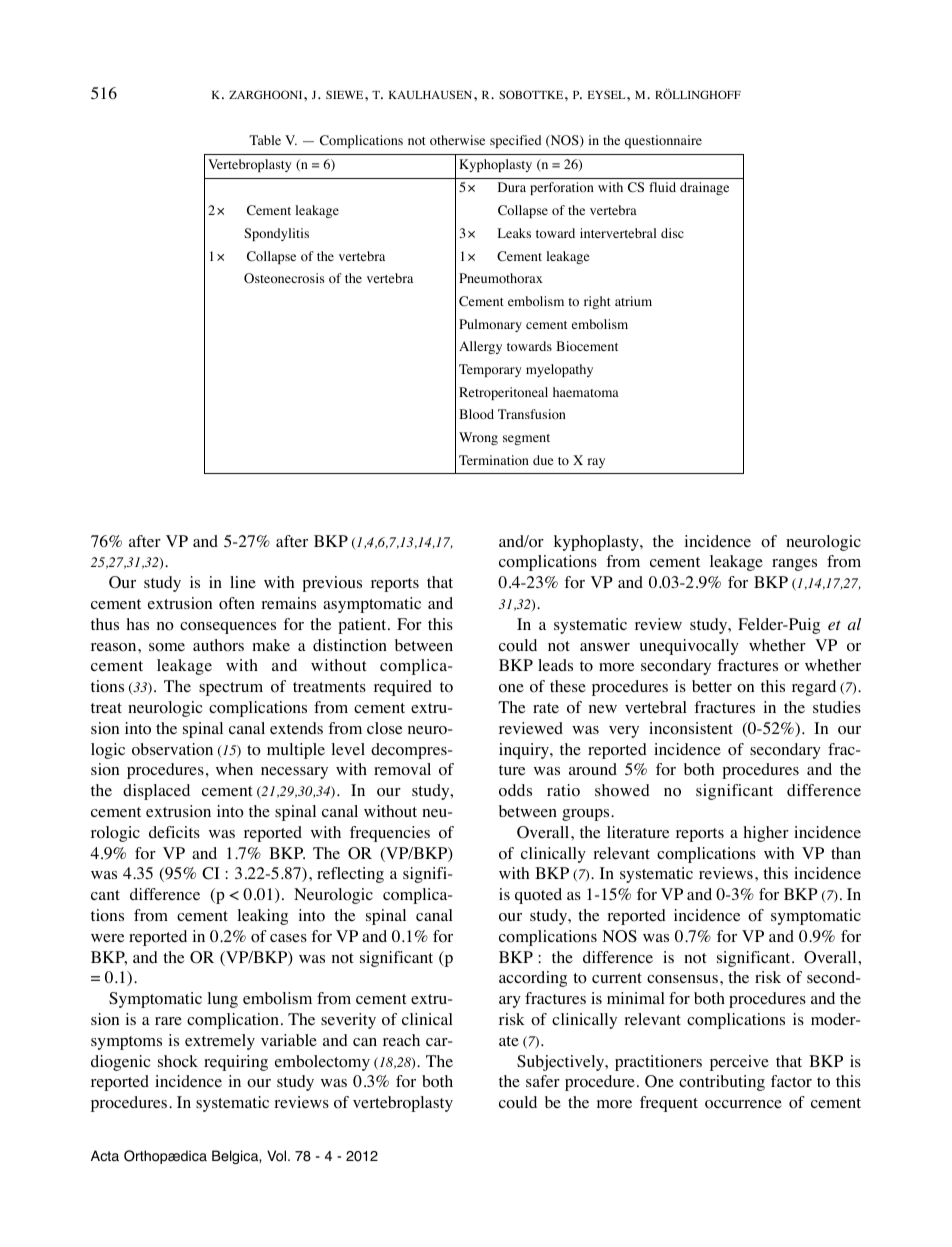 The image size is (952, 1247). What do you see at coordinates (512, 187) in the image?
I see `Dura` at bounding box center [512, 187].
